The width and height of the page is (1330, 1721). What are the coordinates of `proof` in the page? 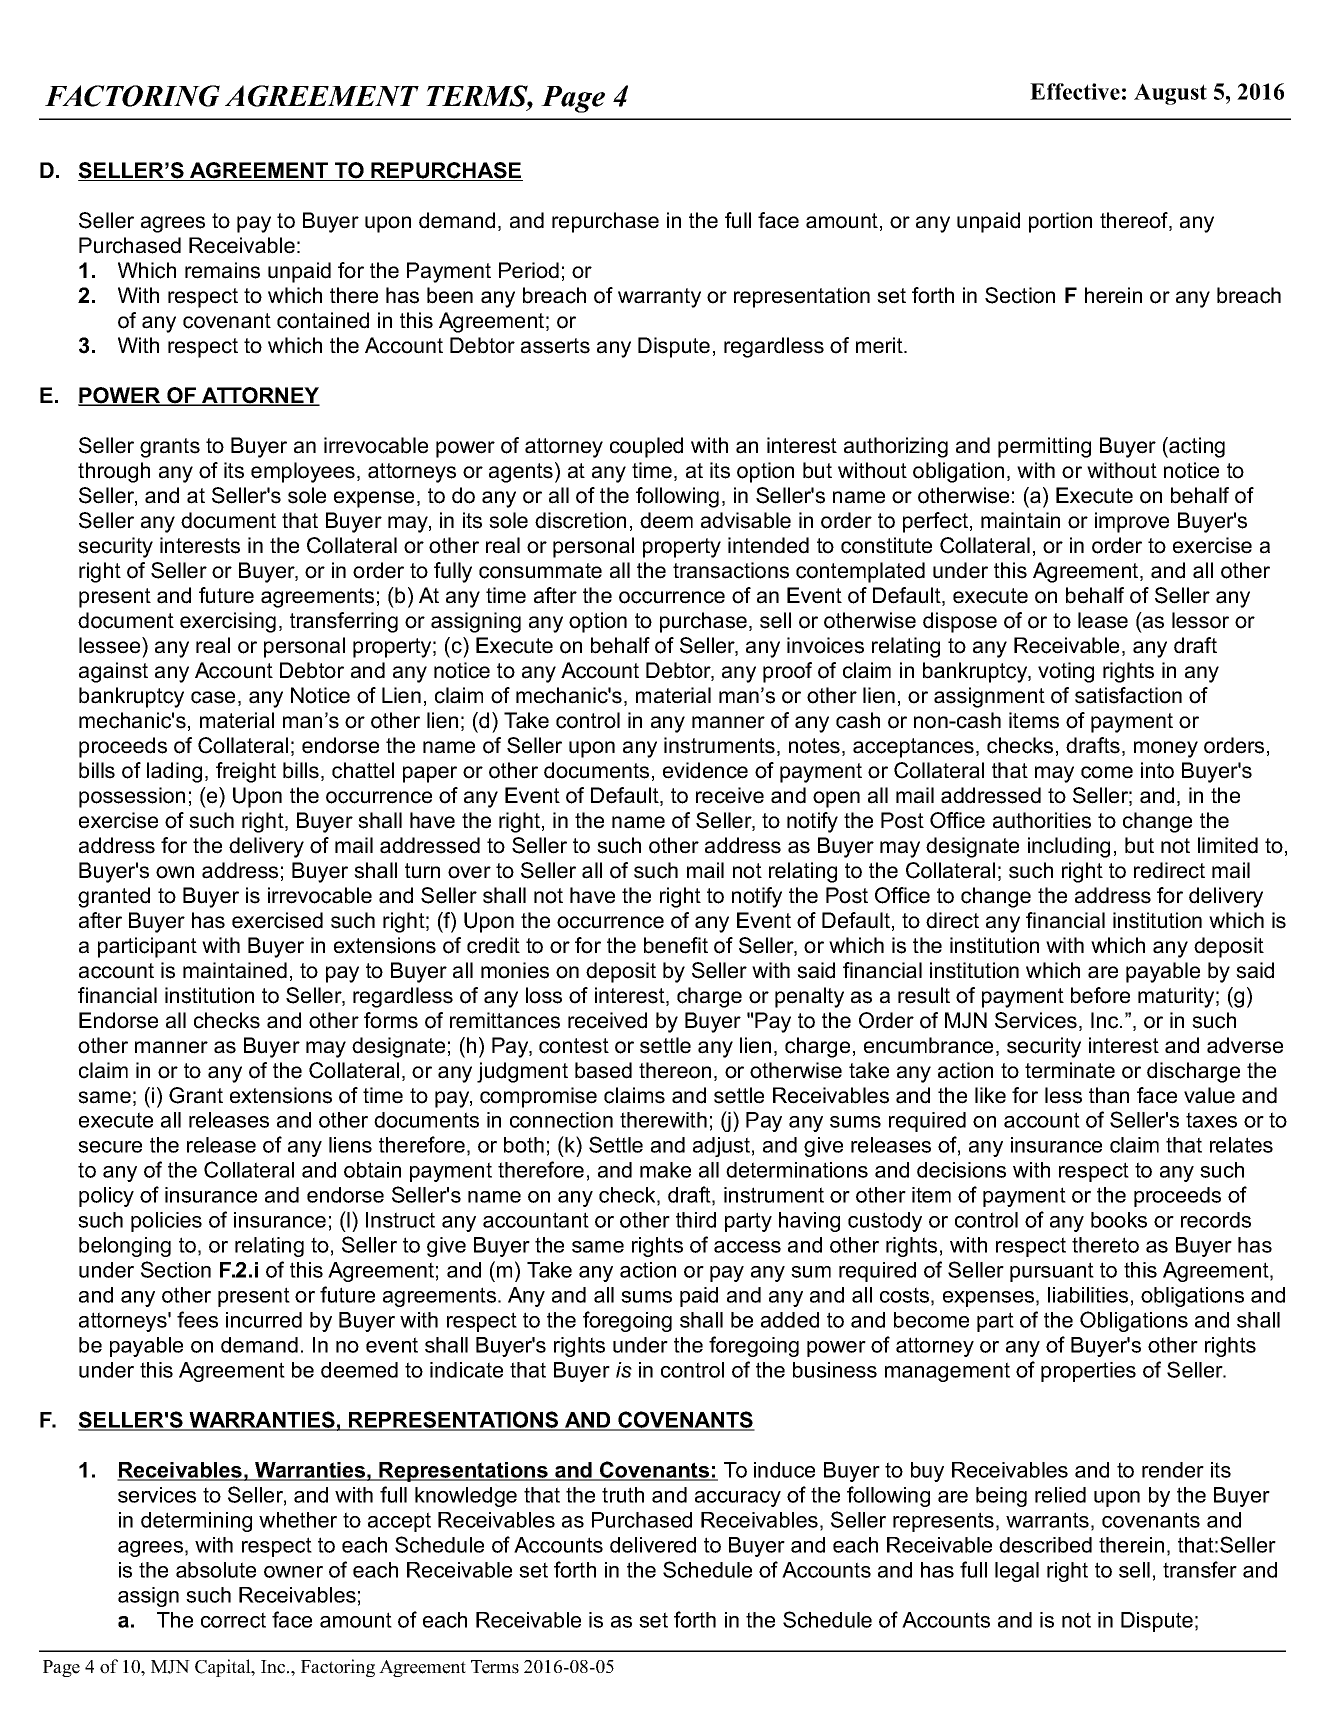 It's located at (787, 672).
